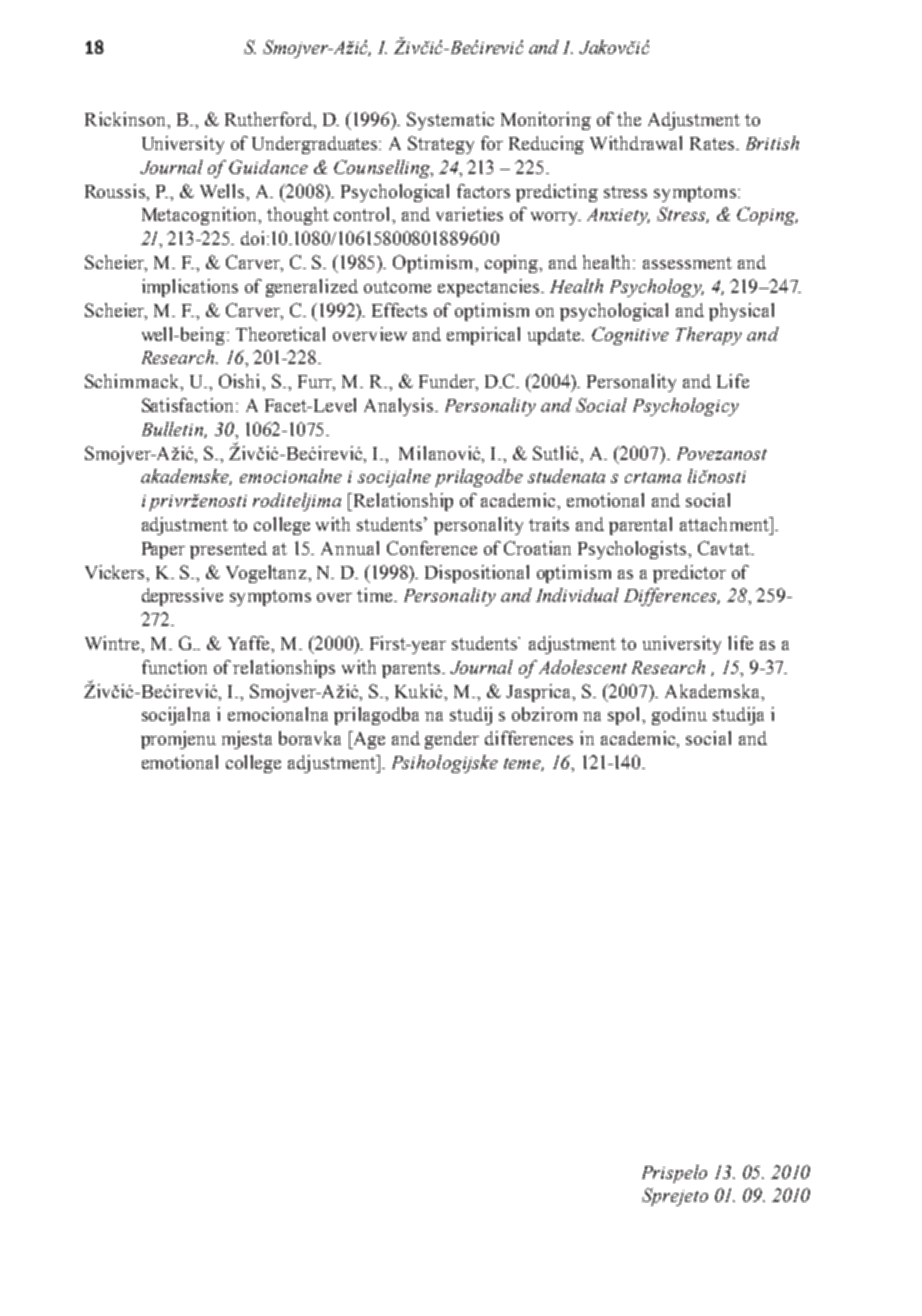 Image resolution: width=922 pixels, height=1316 pixels. Describe the element at coordinates (182, 597) in the image. I see `depressive` at that location.
